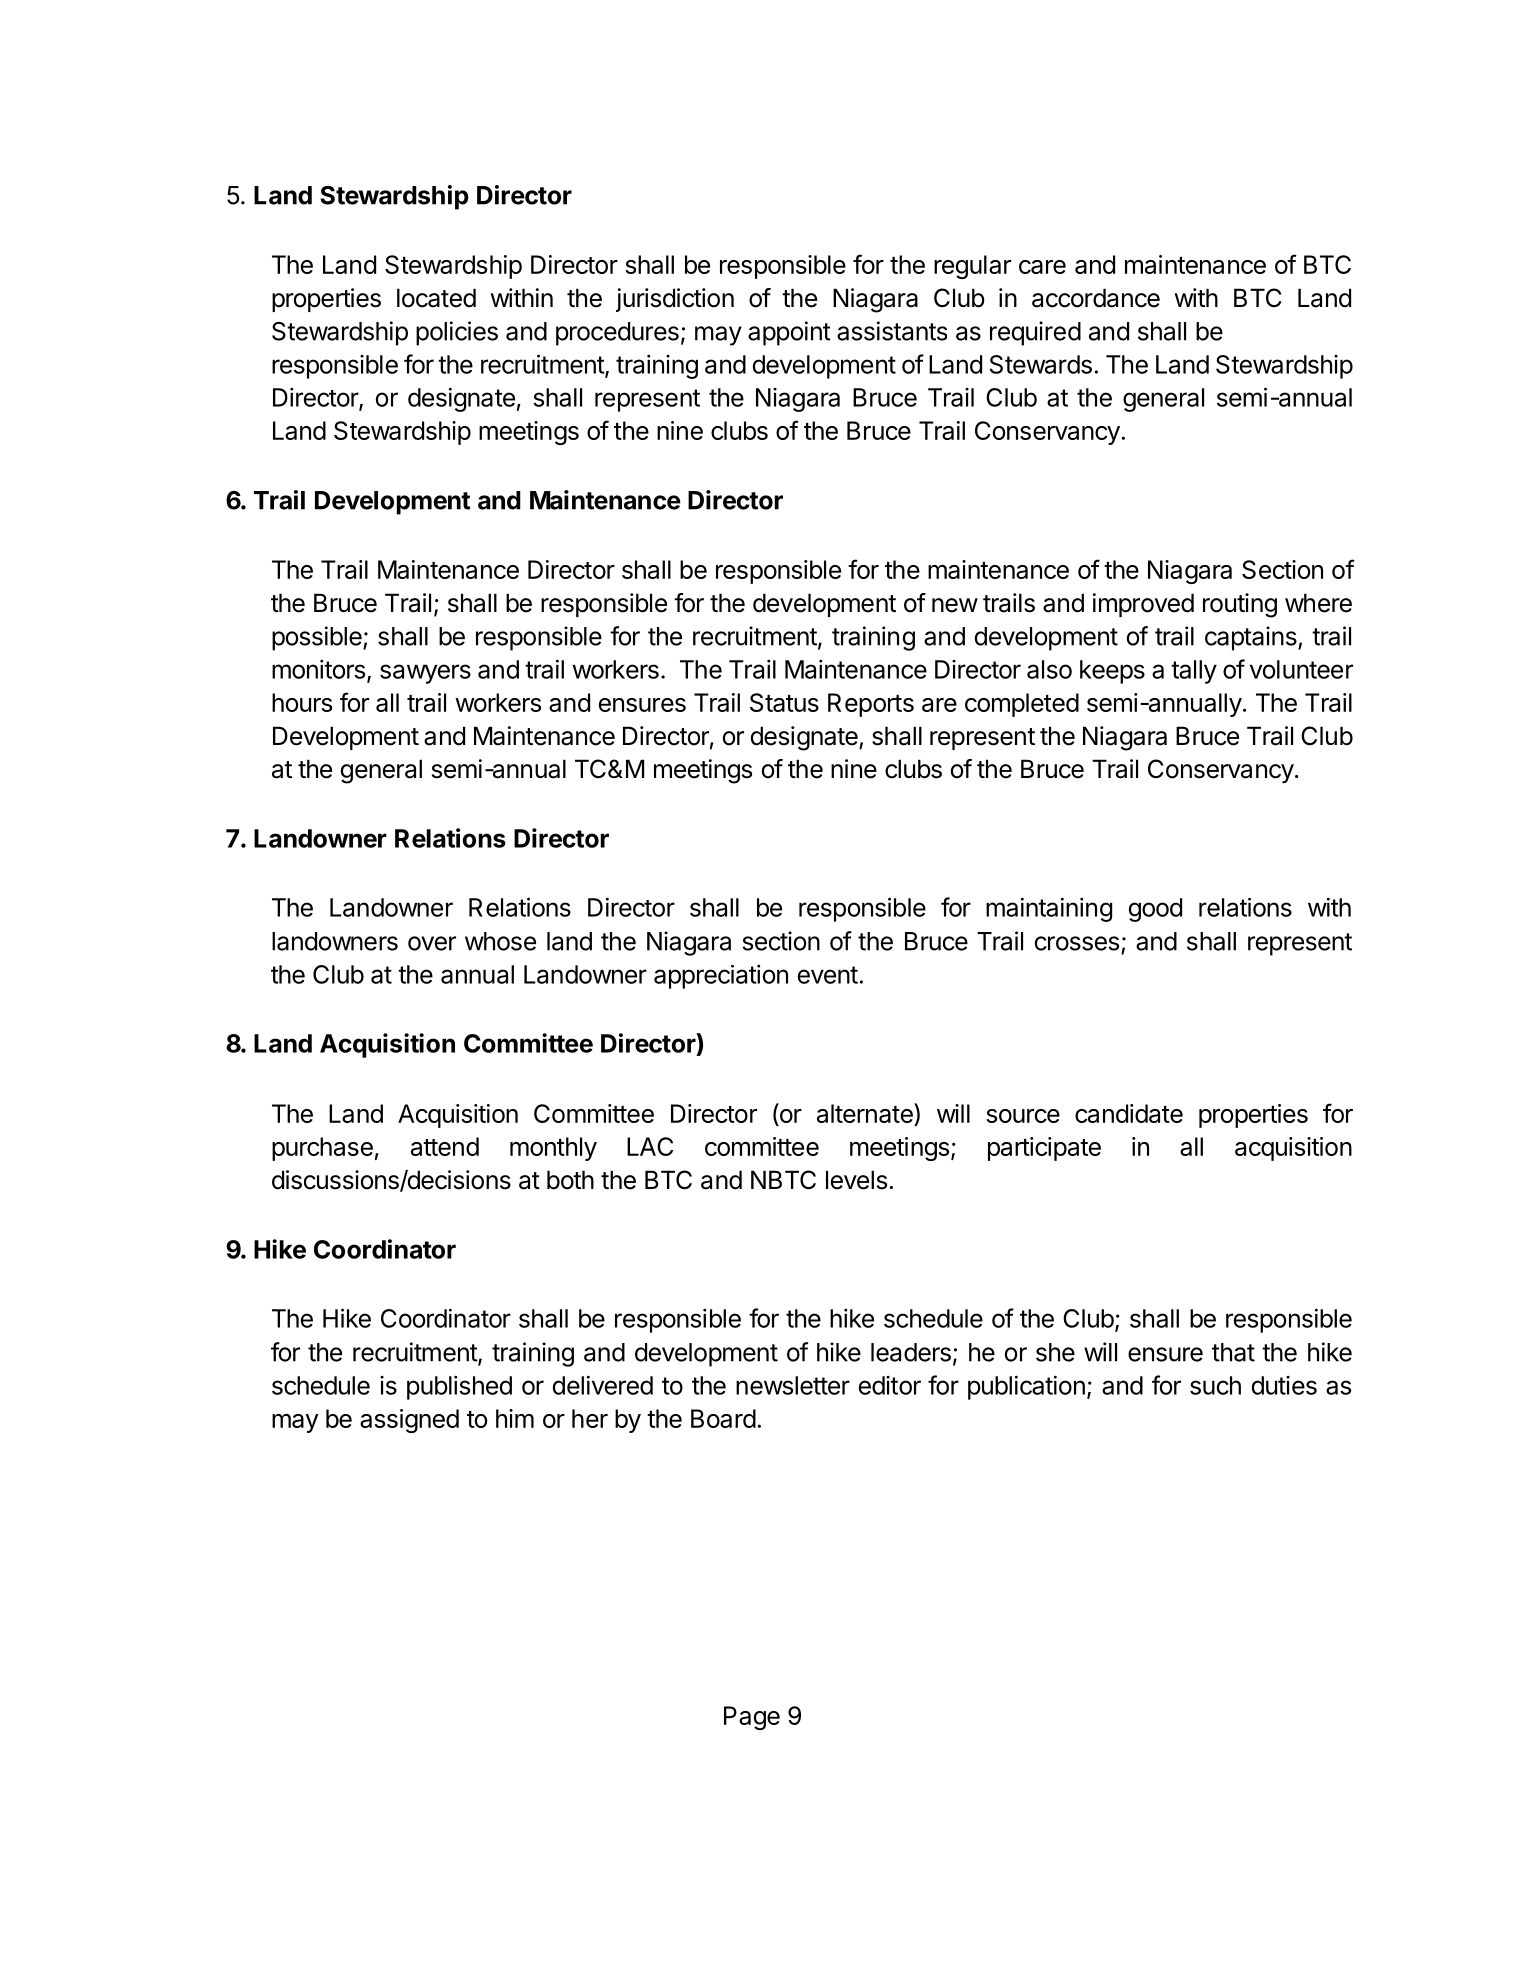  I want to click on levels, so click(856, 1180).
